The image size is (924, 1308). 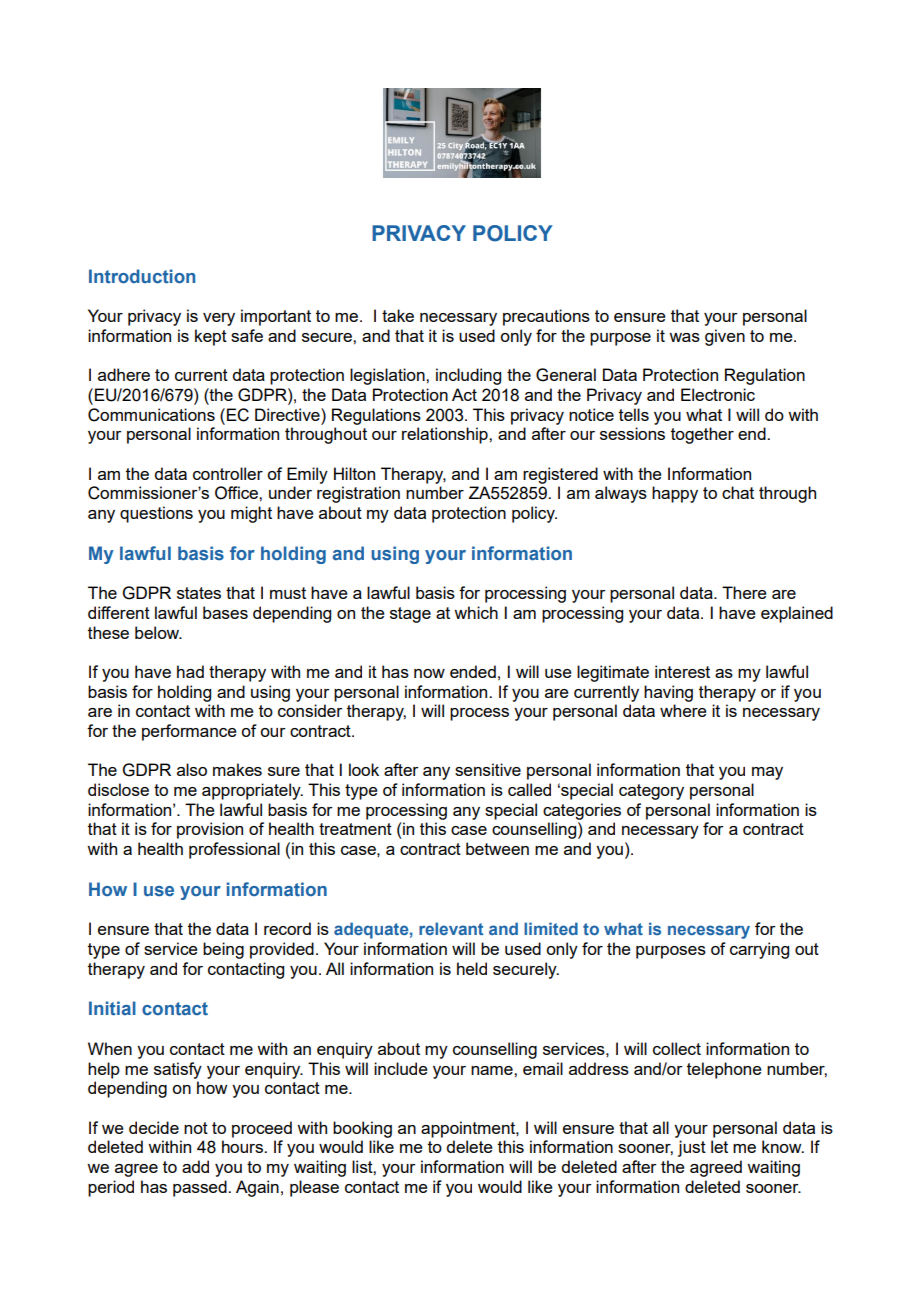 What do you see at coordinates (201, 1188) in the screenshot?
I see `passed` at bounding box center [201, 1188].
